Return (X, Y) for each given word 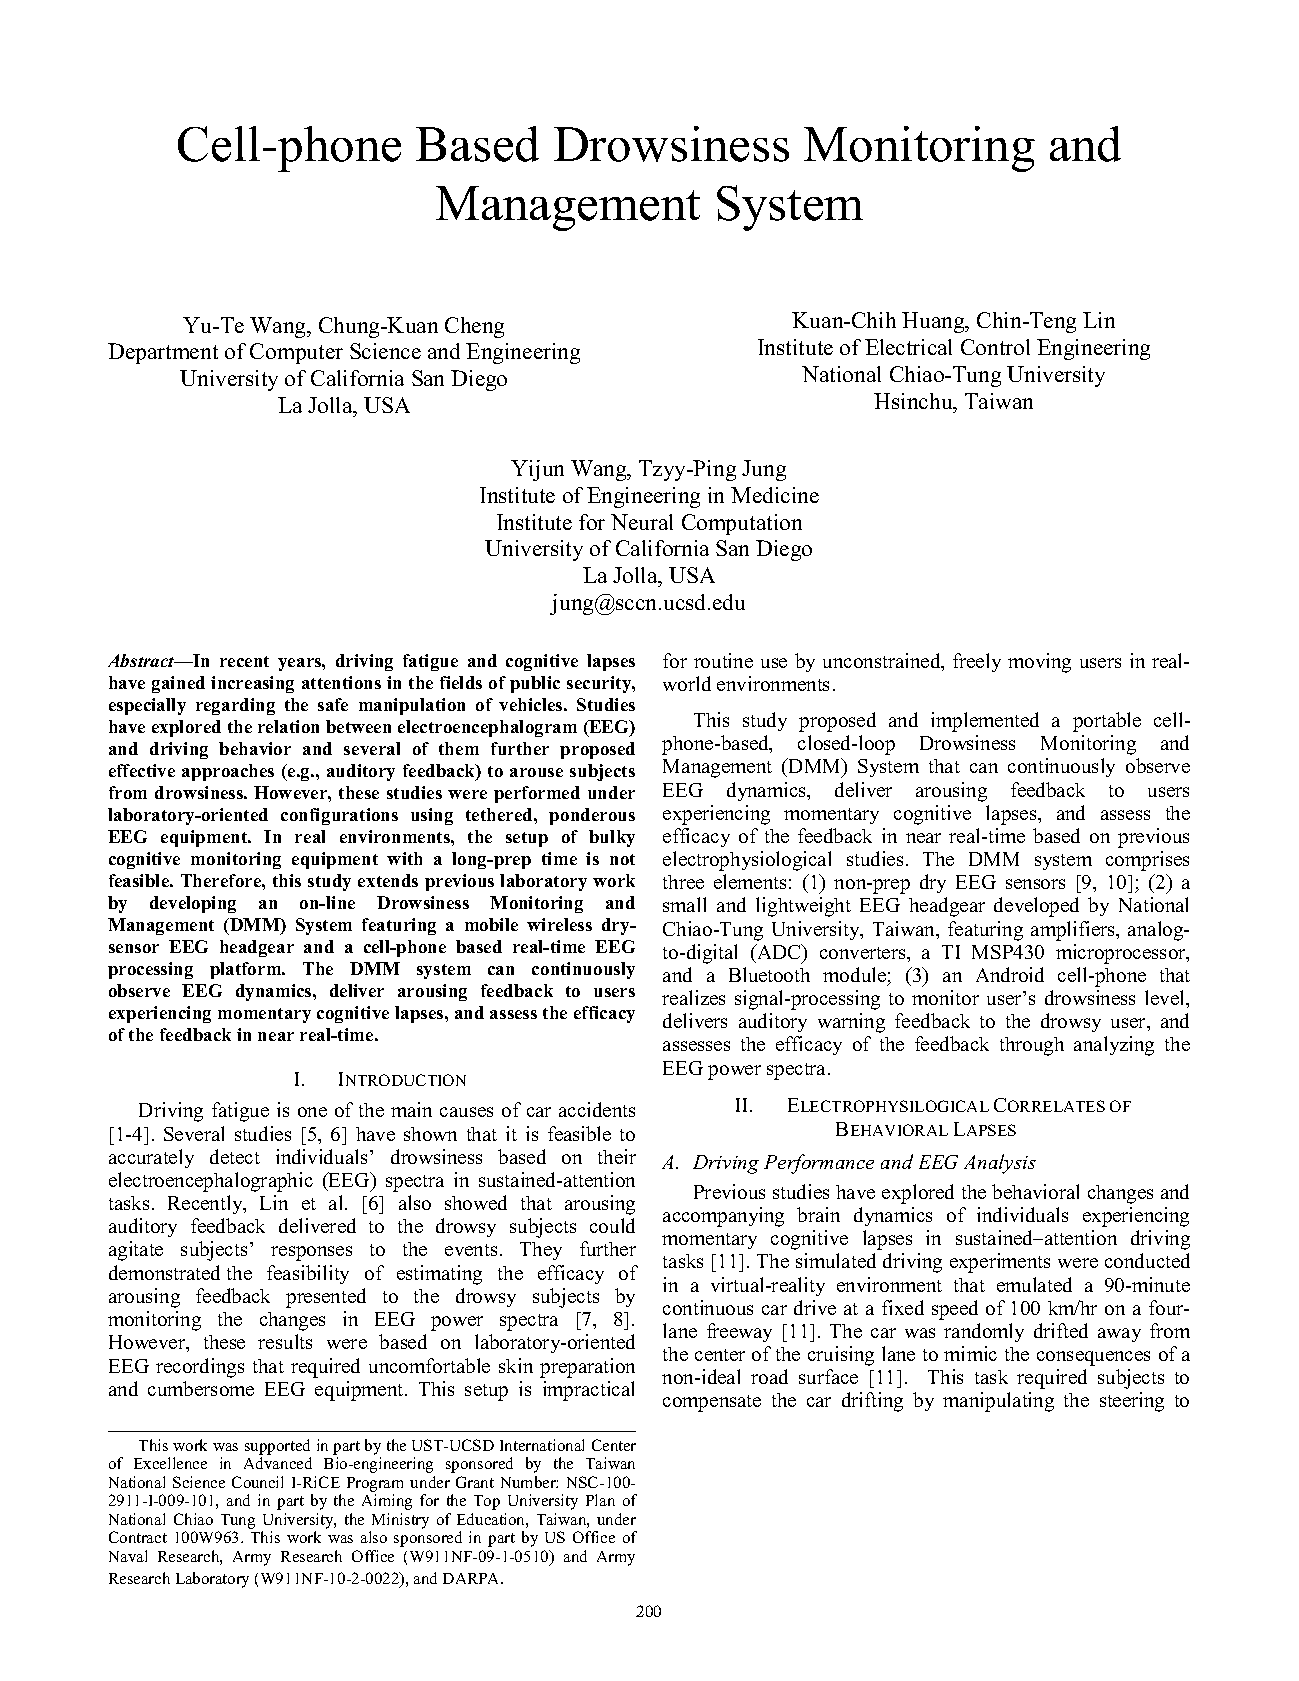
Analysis (1000, 1164)
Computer (296, 353)
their (617, 1156)
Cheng (474, 327)
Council (257, 1482)
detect (235, 1156)
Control (995, 347)
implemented (985, 722)
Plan (600, 1500)
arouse (536, 772)
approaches (228, 772)
